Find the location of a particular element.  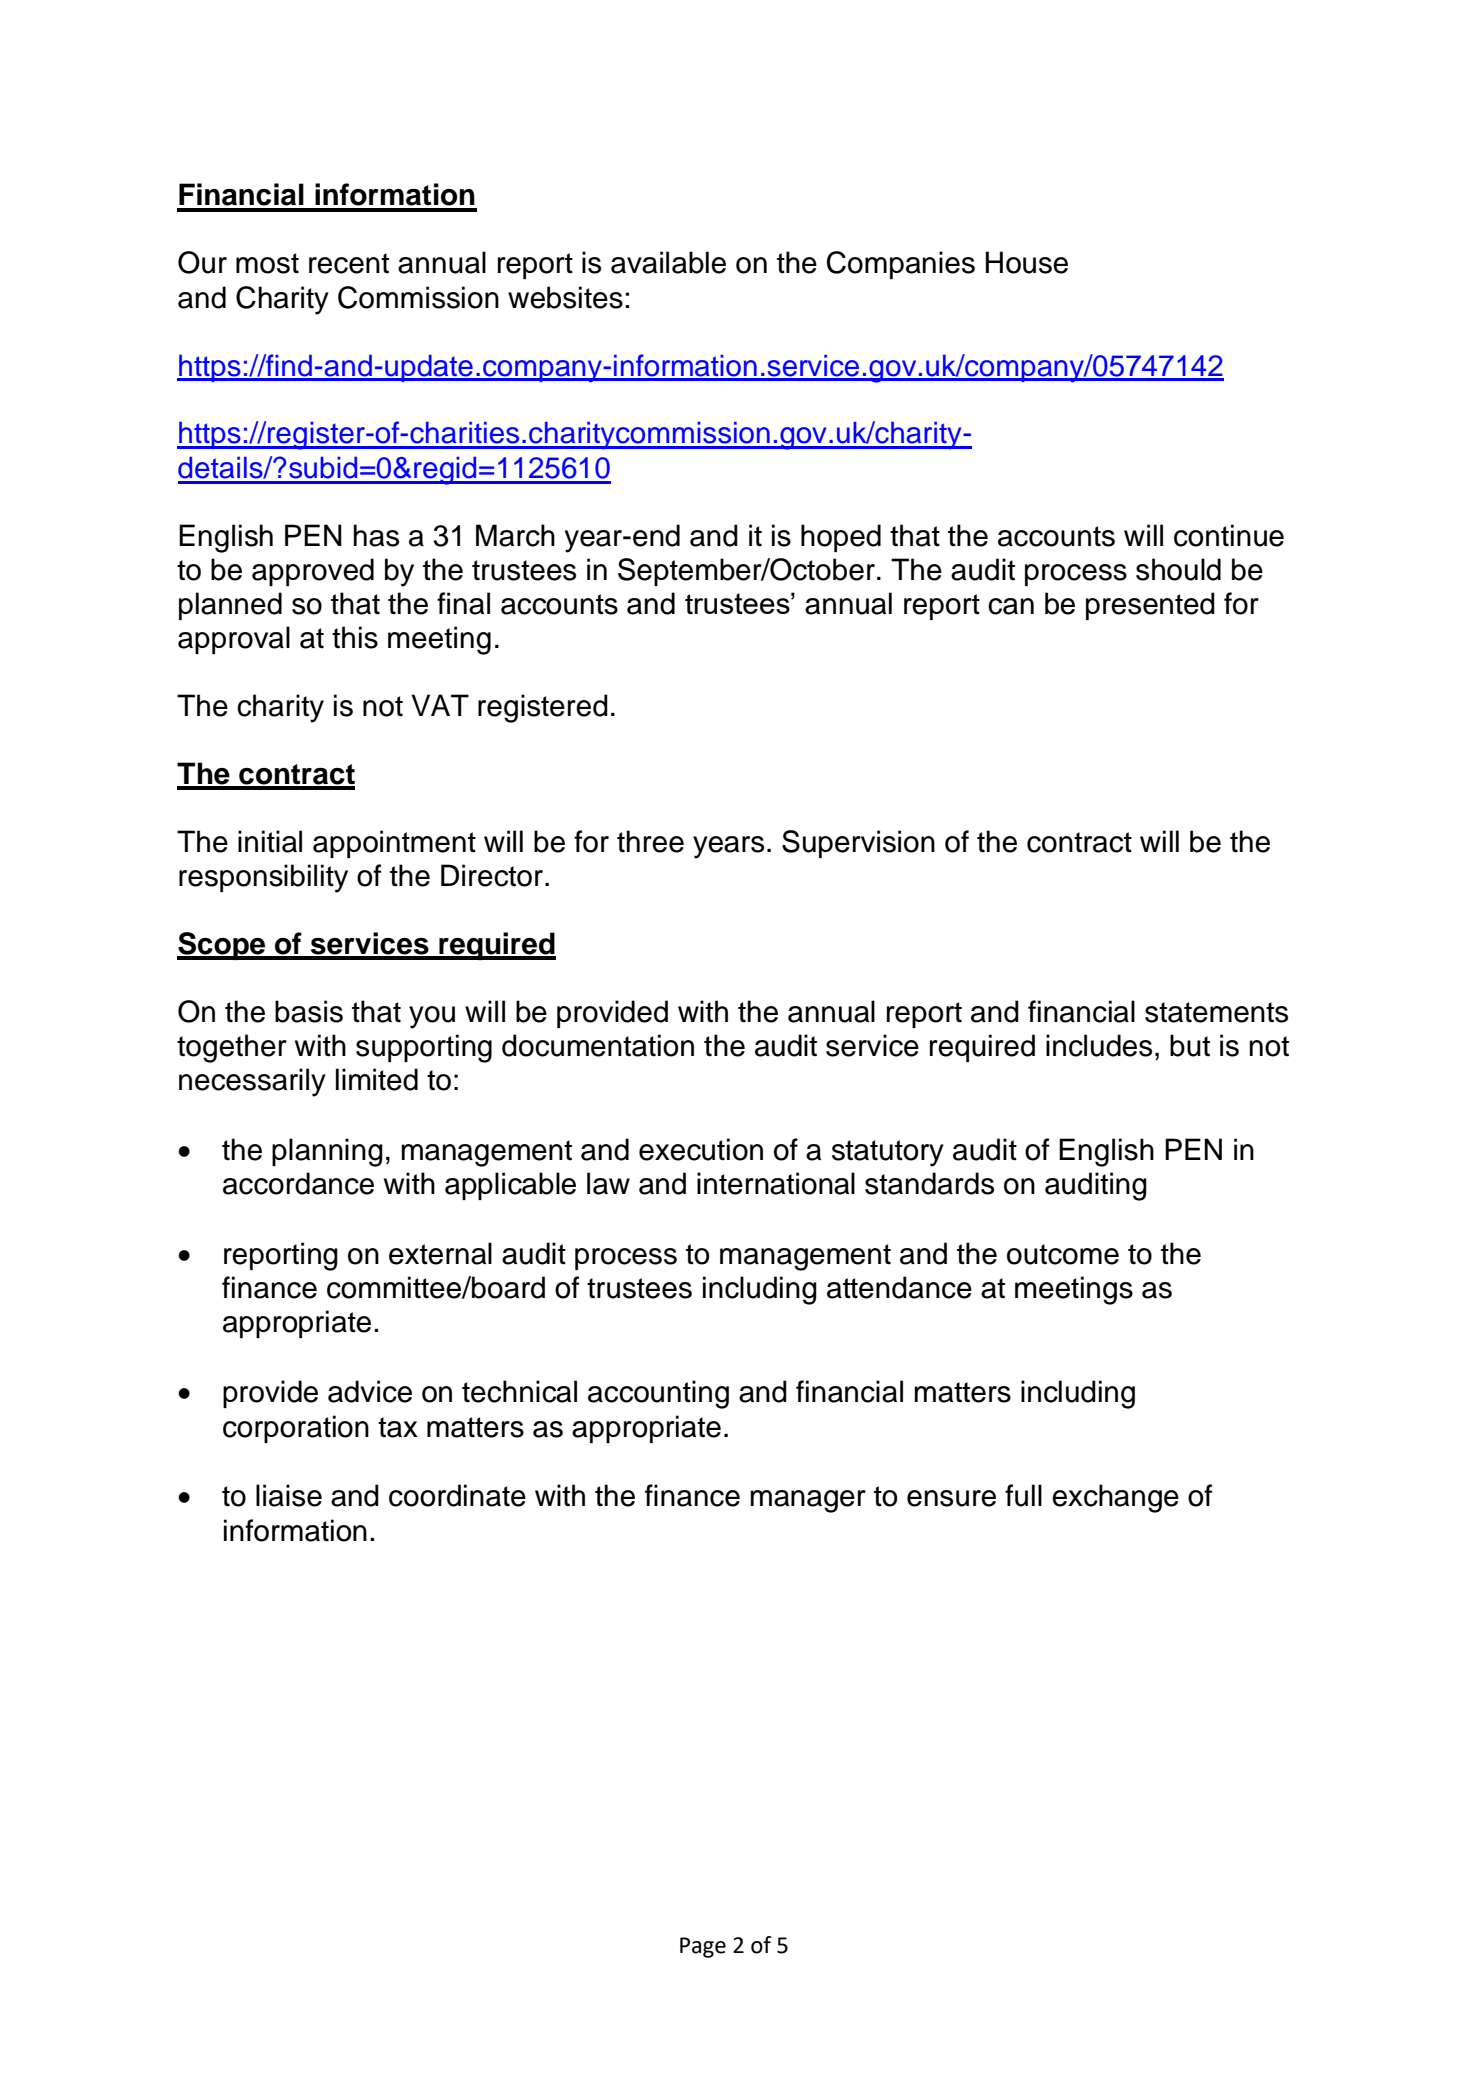

advice is located at coordinates (370, 1391).
